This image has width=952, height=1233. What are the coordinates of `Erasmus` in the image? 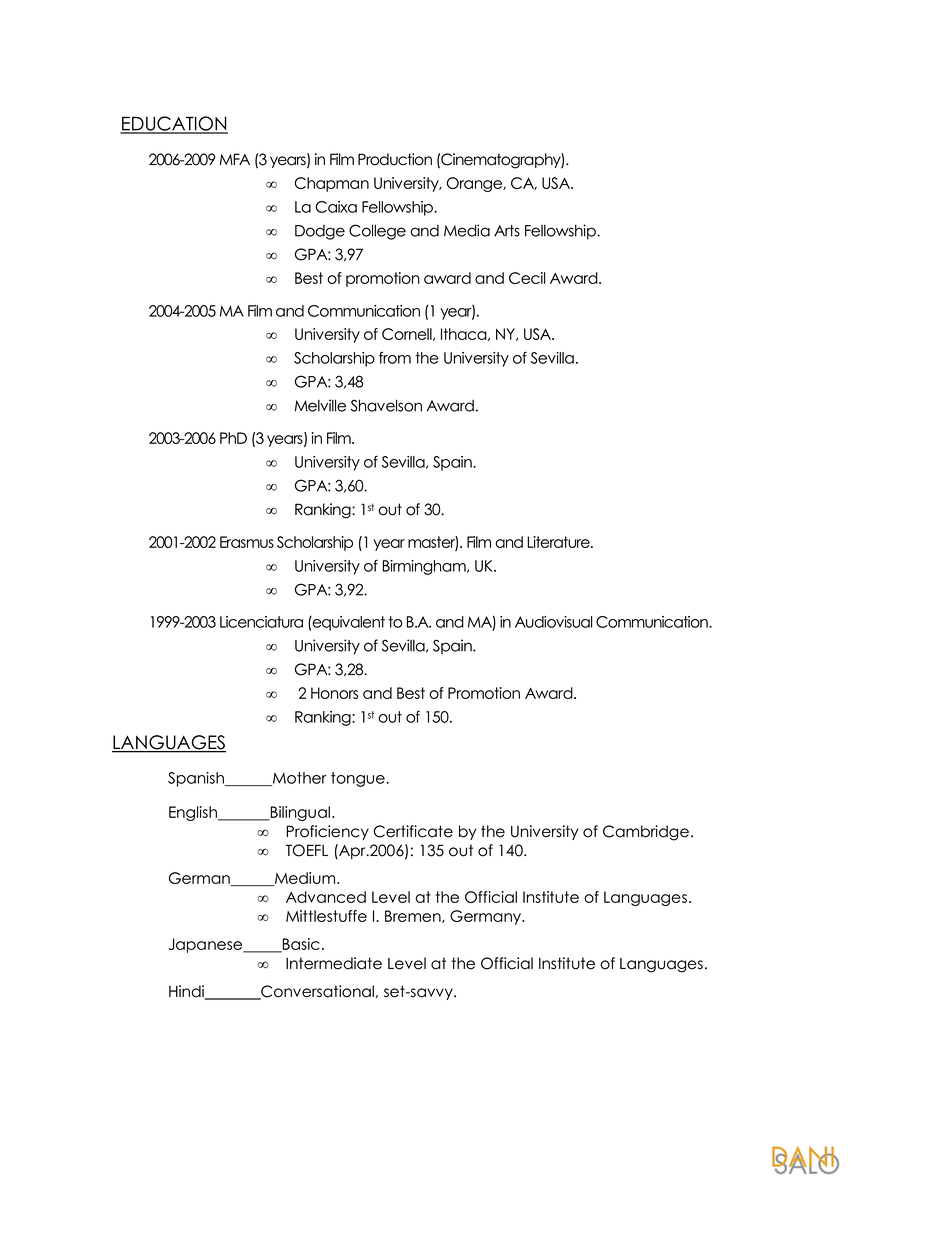 It's located at (247, 542).
